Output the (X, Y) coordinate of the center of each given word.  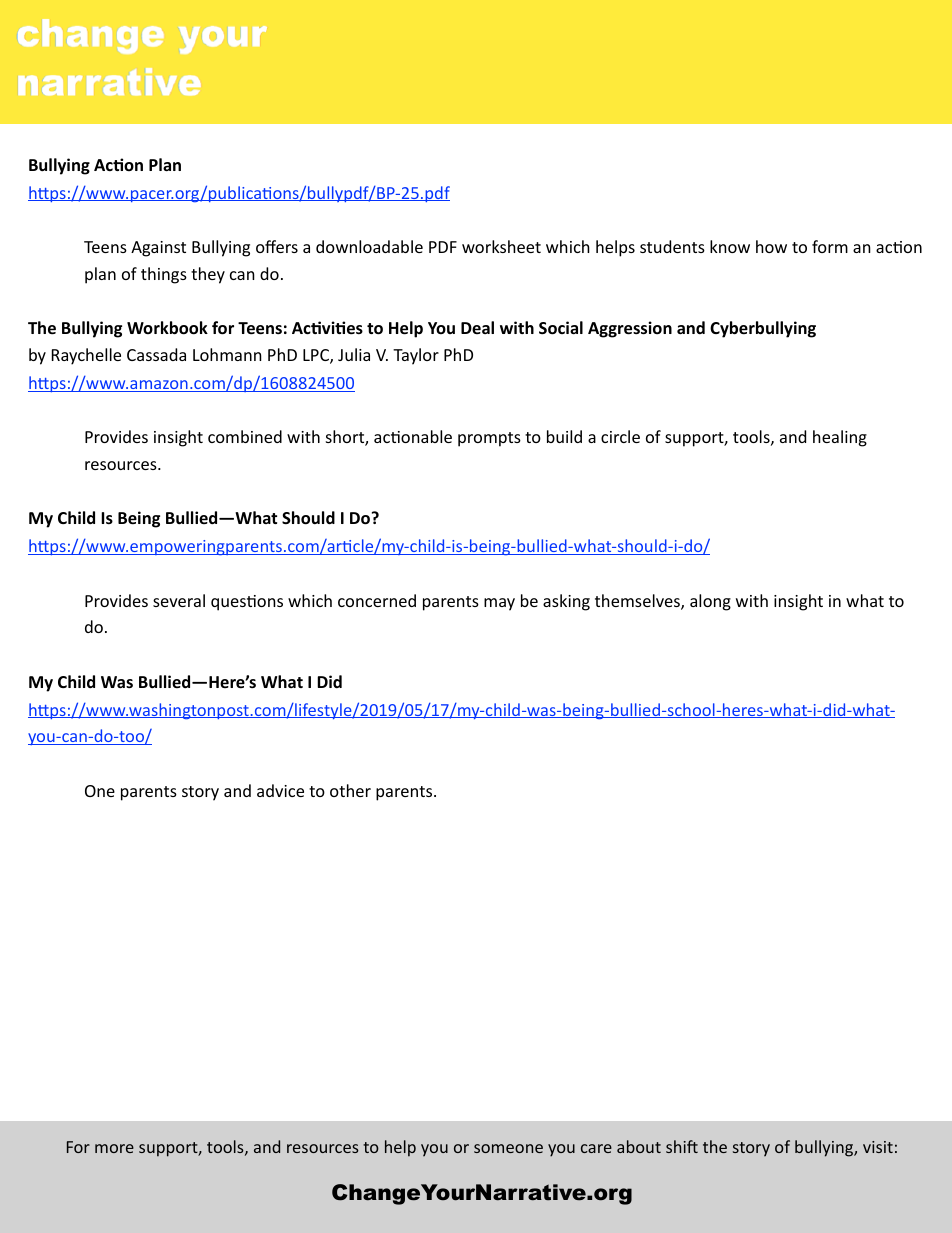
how (771, 246)
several (179, 600)
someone (508, 1148)
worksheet (501, 246)
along (710, 602)
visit (878, 1147)
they (208, 275)
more (114, 1148)
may (499, 604)
